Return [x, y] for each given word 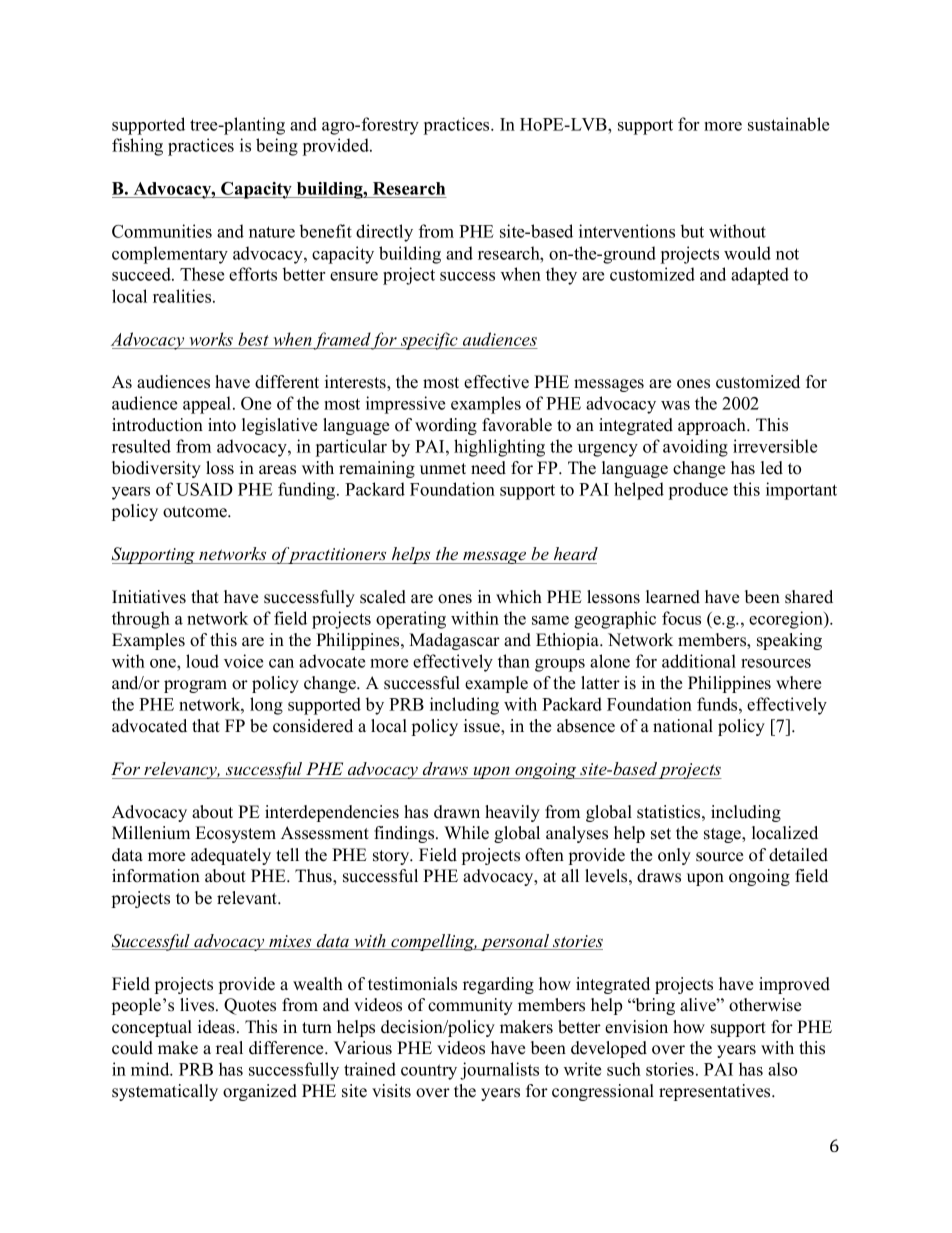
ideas [216, 1027]
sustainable [788, 124]
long [266, 706]
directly [384, 233]
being [277, 147]
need [488, 468]
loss [220, 468]
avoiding [695, 448]
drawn [457, 812]
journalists [499, 1071]
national [683, 726]
